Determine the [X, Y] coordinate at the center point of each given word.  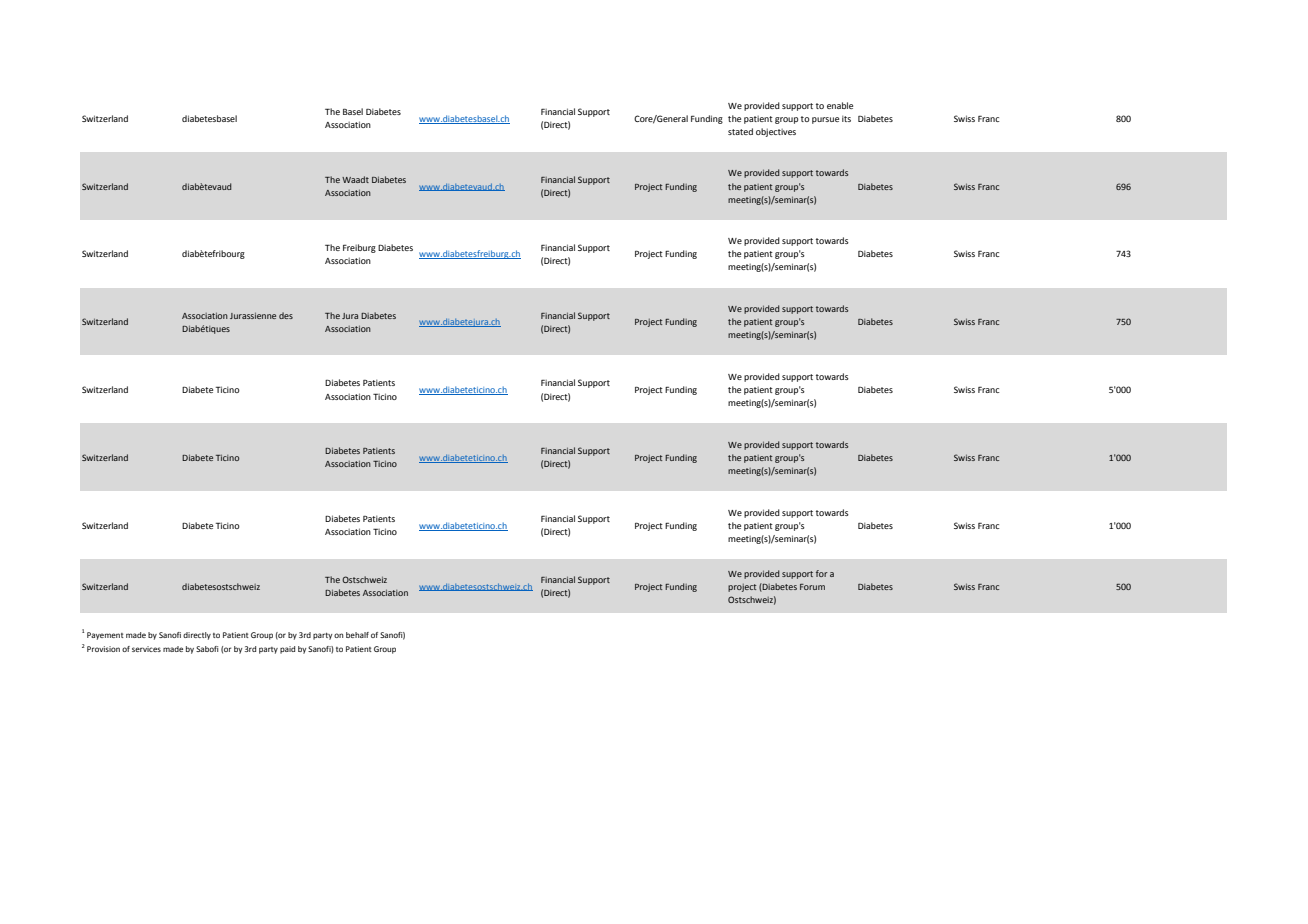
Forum [812, 587]
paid [287, 650]
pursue [825, 120]
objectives [776, 132]
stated [740, 131]
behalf [357, 635]
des [286, 315]
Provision [103, 649]
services [146, 649]
